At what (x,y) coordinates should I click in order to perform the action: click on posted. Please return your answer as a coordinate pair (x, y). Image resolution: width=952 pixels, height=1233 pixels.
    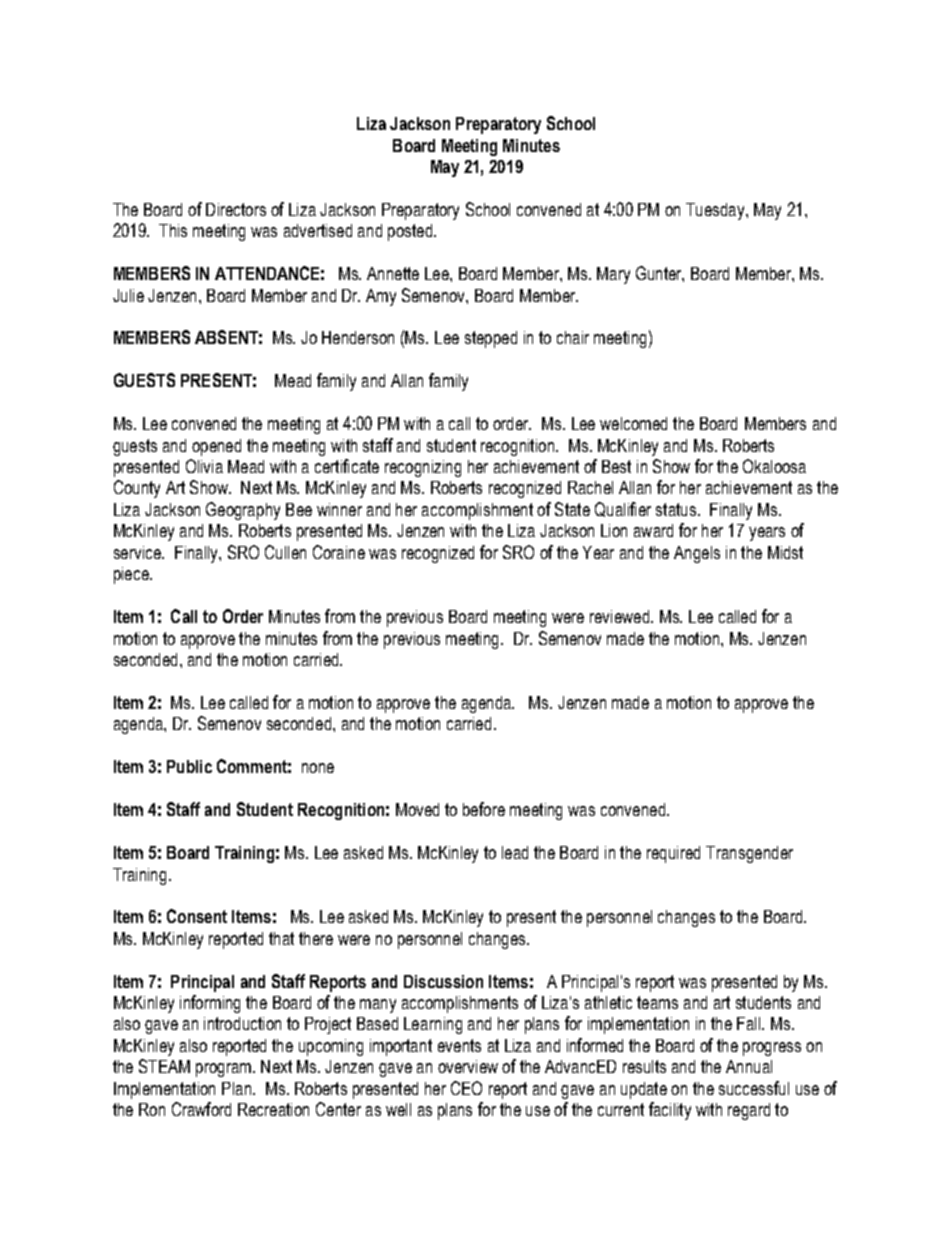
    Looking at the image, I should click on (411, 232).
